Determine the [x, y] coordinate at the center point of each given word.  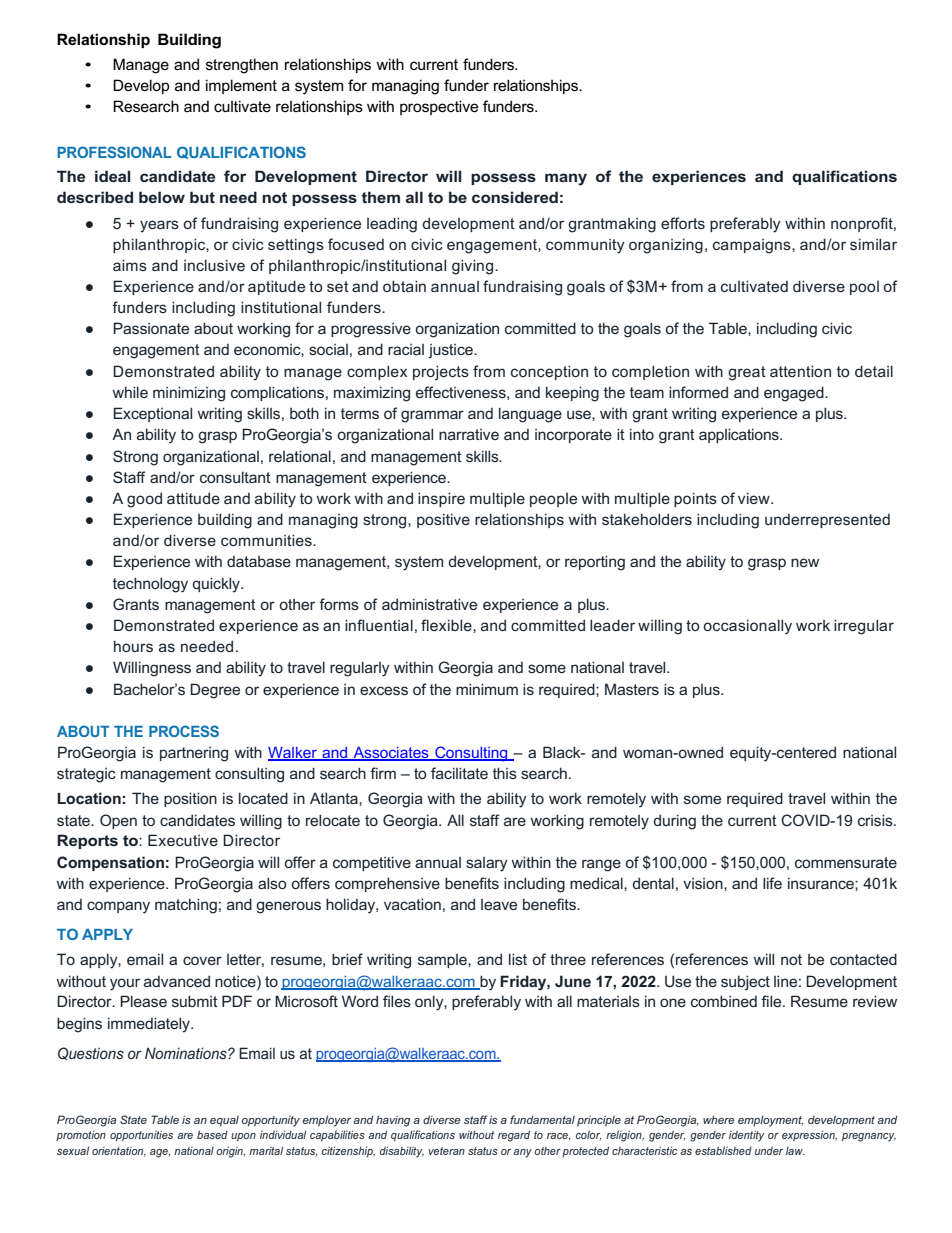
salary [487, 864]
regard [514, 1136]
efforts [683, 223]
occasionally [747, 627]
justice [451, 351]
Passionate [151, 328]
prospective [439, 107]
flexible [447, 626]
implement [241, 86]
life [772, 883]
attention [800, 371]
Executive [183, 840]
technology [150, 585]
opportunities [141, 1136]
